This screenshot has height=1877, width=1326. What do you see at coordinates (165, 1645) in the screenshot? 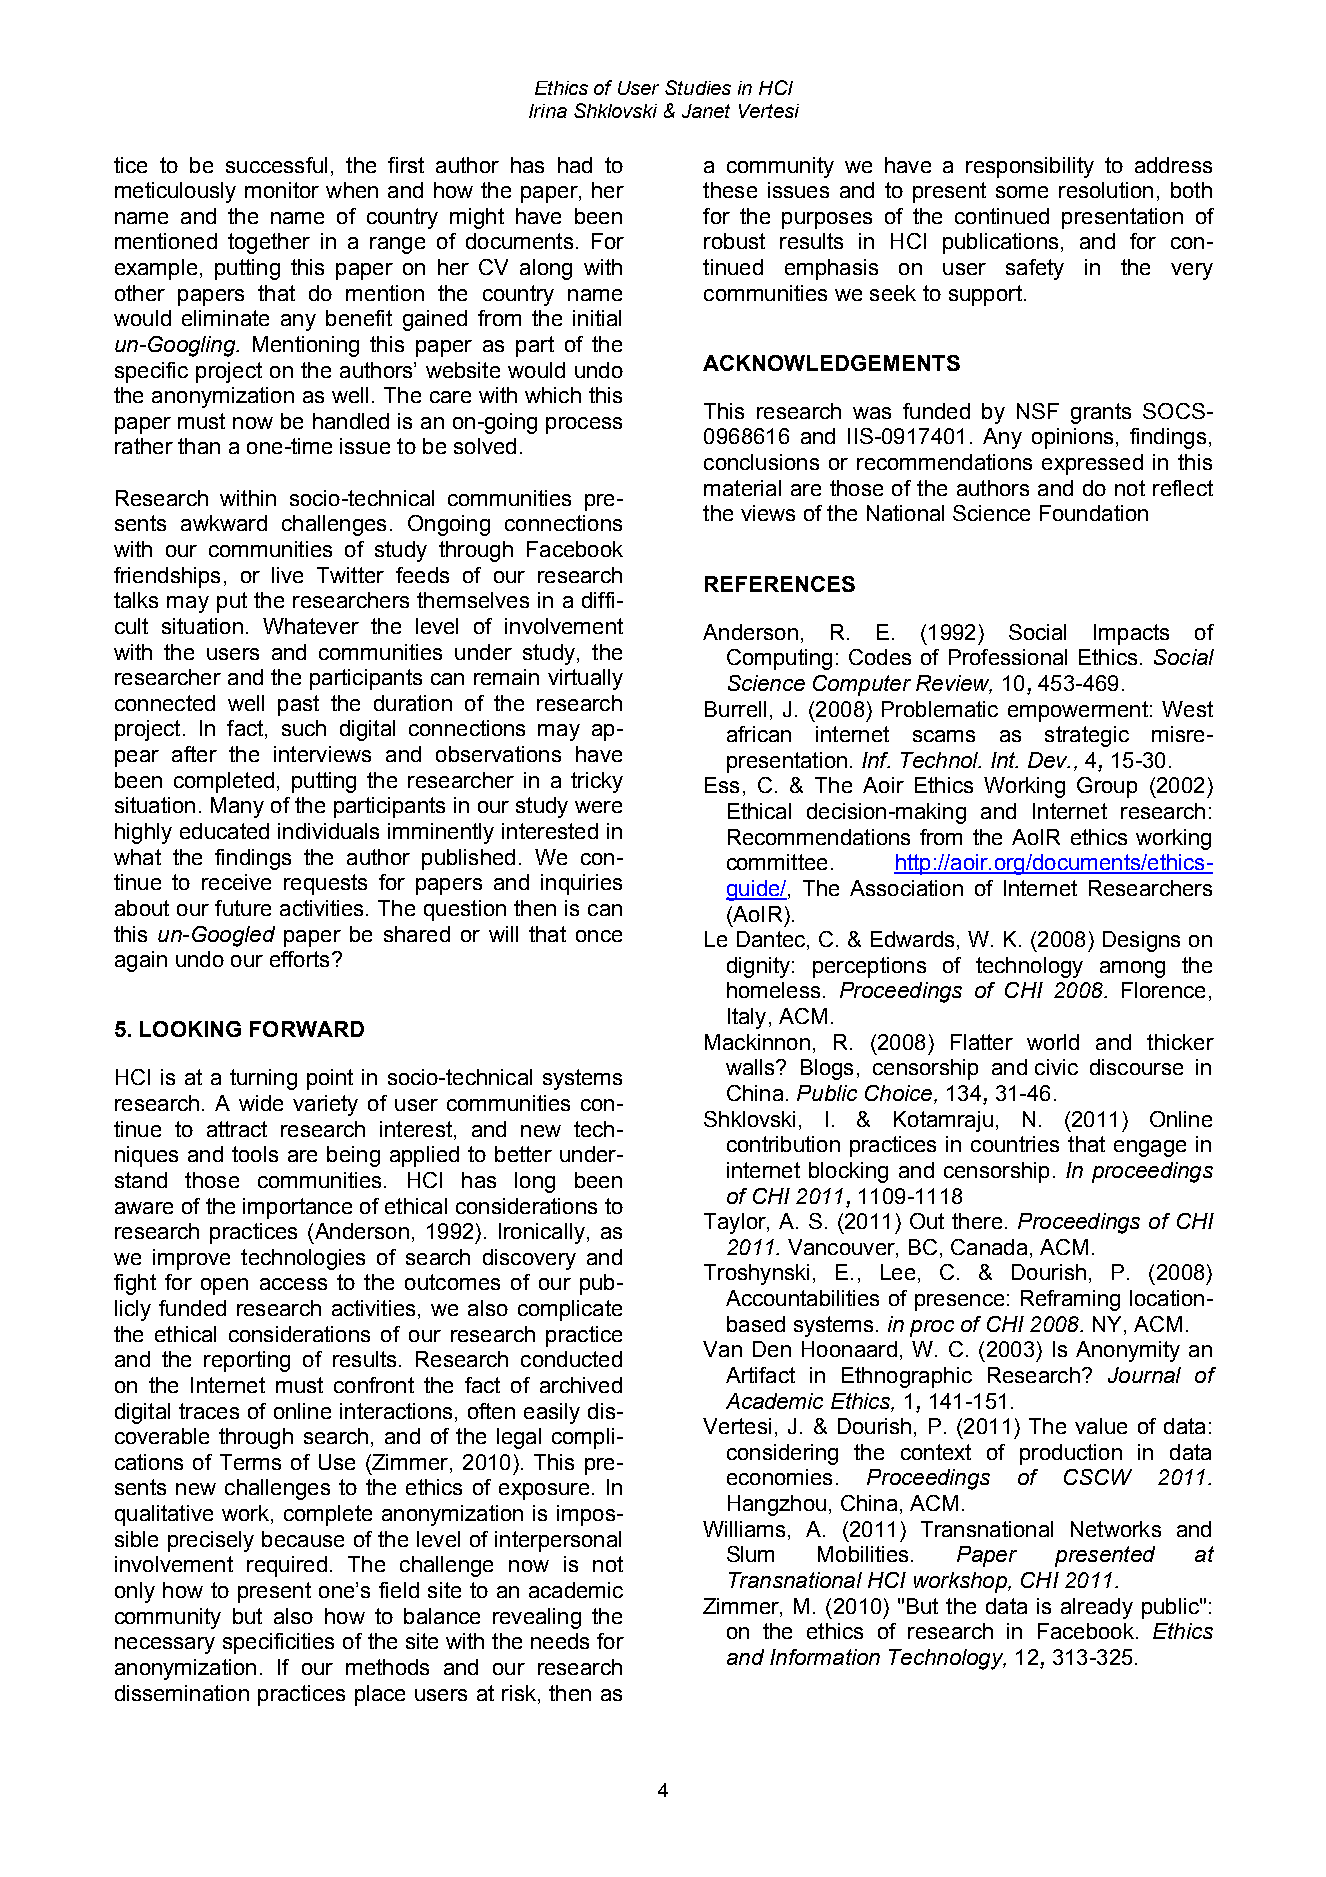
I see `necessary` at bounding box center [165, 1645].
